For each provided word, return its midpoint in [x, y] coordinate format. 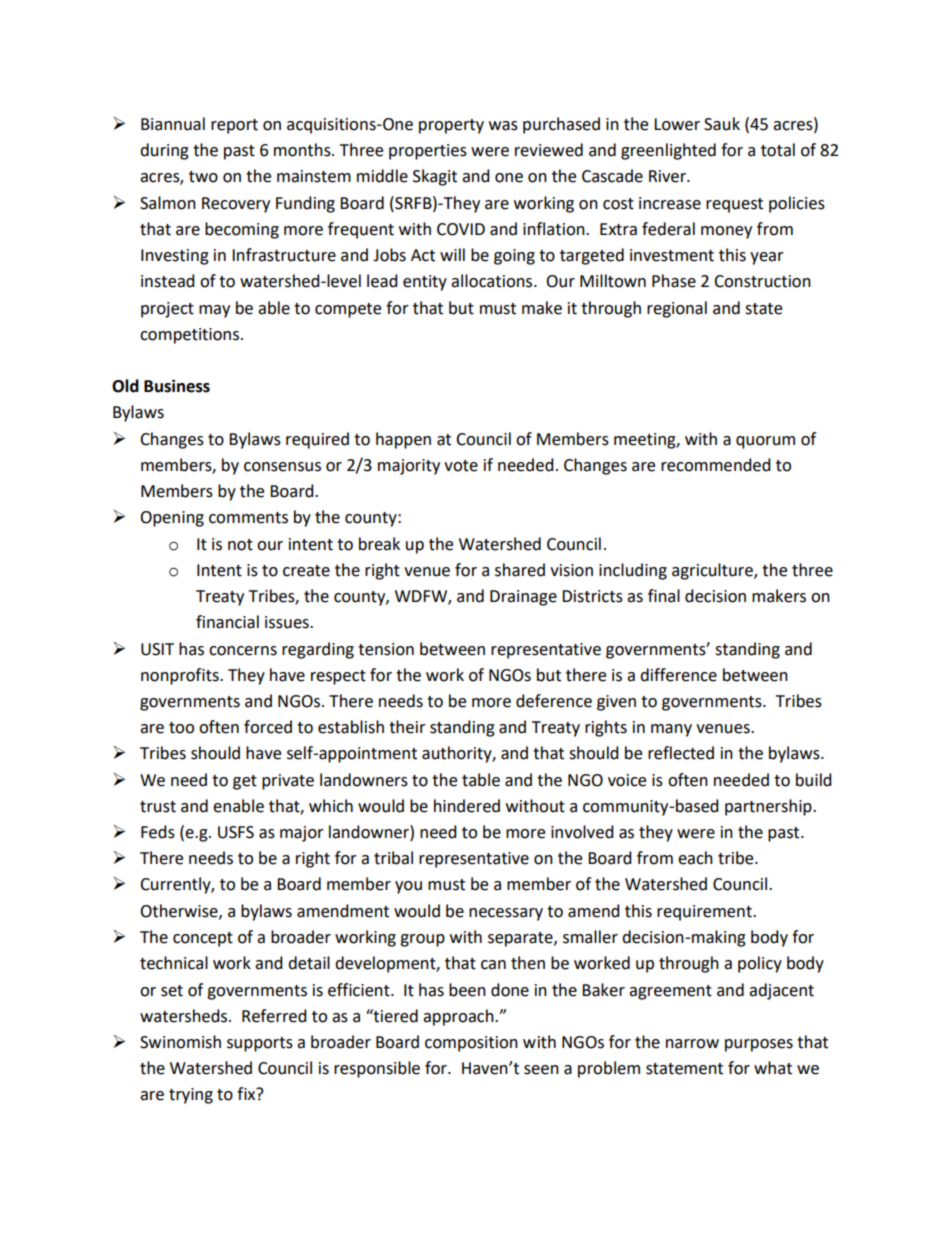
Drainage [523, 598]
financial [227, 622]
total [778, 150]
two [203, 177]
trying [191, 1096]
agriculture [713, 571]
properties [428, 152]
